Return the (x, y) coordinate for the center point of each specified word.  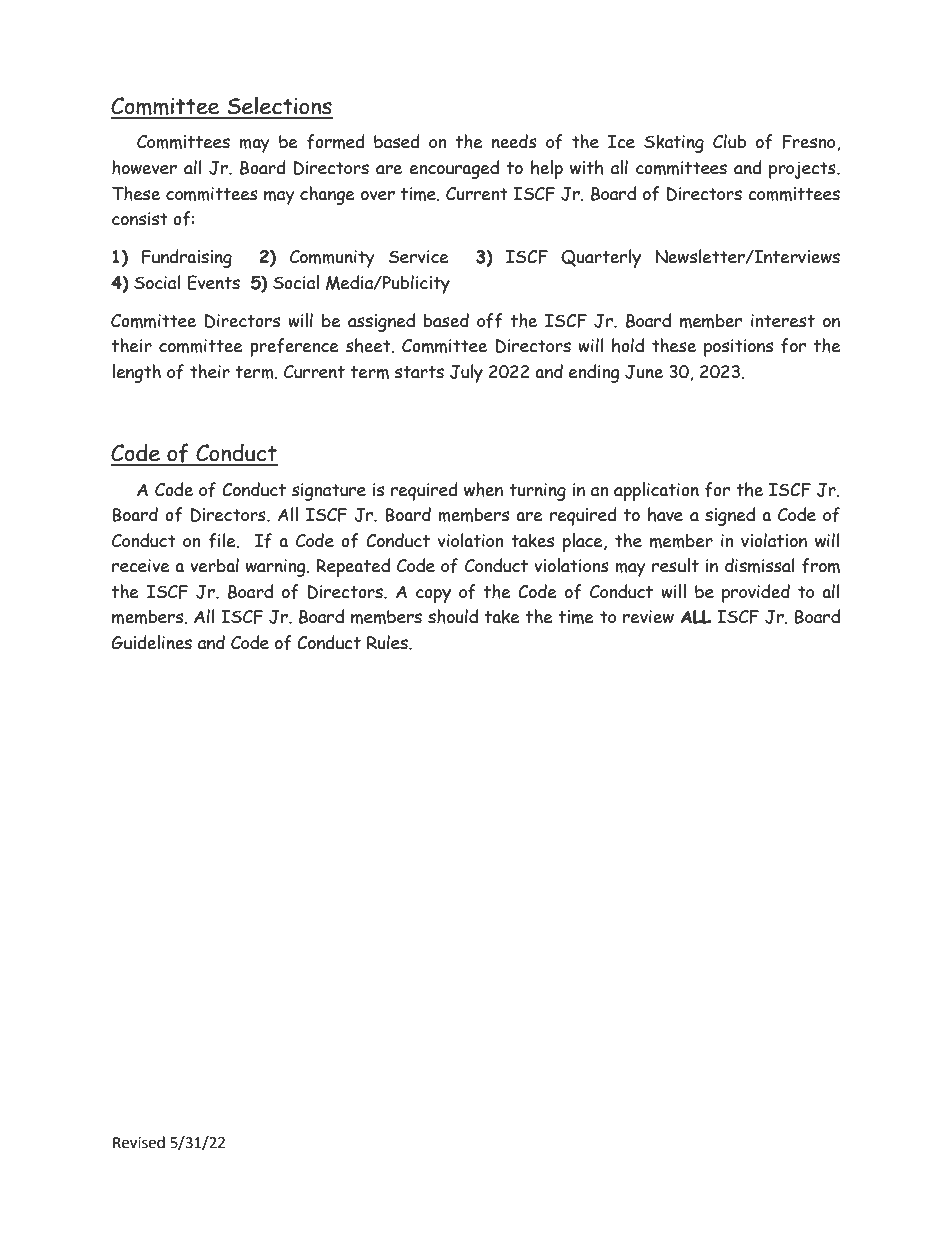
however (144, 167)
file (223, 541)
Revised (139, 1142)
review (648, 617)
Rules (388, 642)
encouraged (454, 169)
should (453, 616)
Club (729, 141)
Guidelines (152, 642)
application (656, 491)
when (483, 489)
